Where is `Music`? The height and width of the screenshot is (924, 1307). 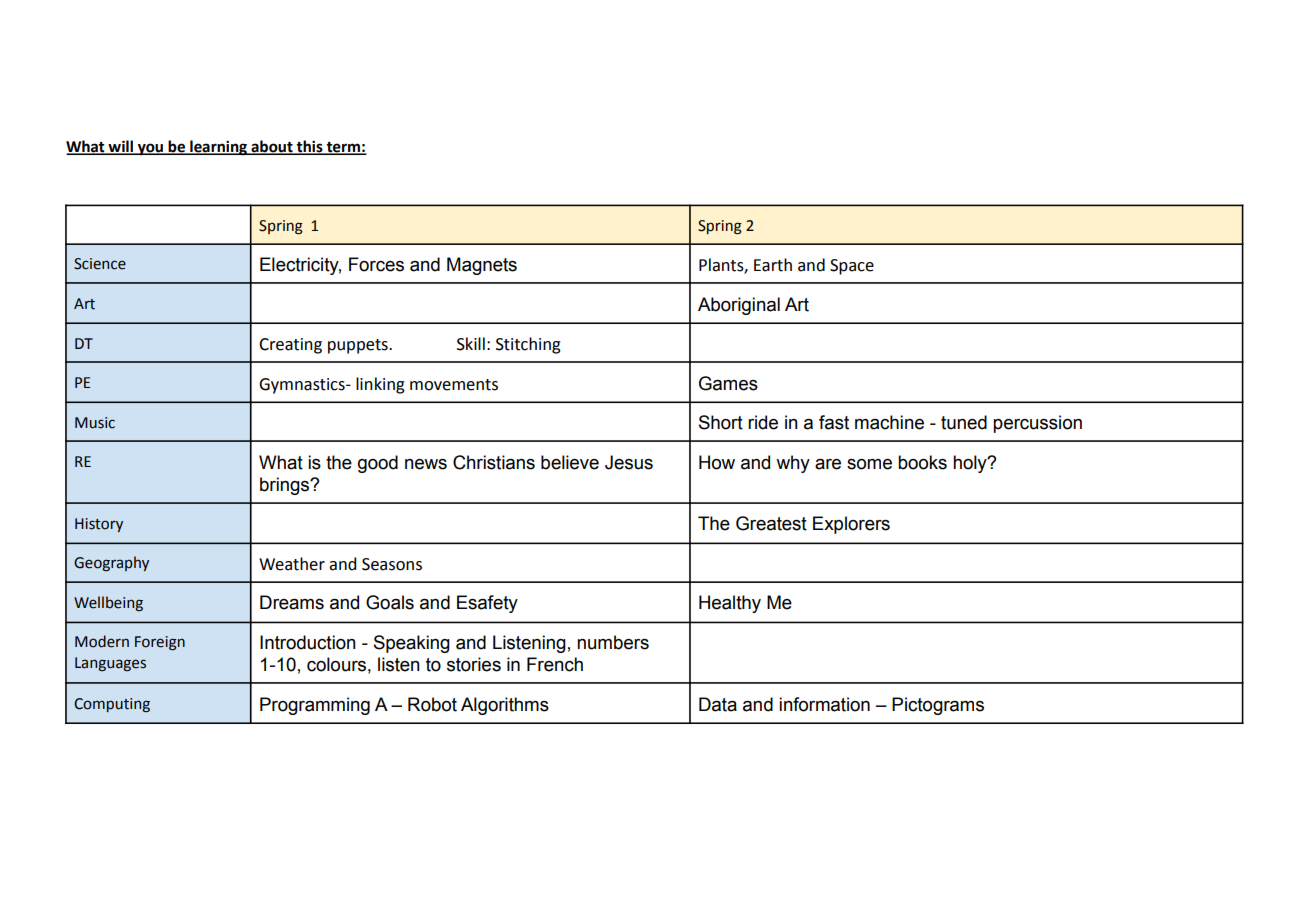 Music is located at coordinates (95, 423).
